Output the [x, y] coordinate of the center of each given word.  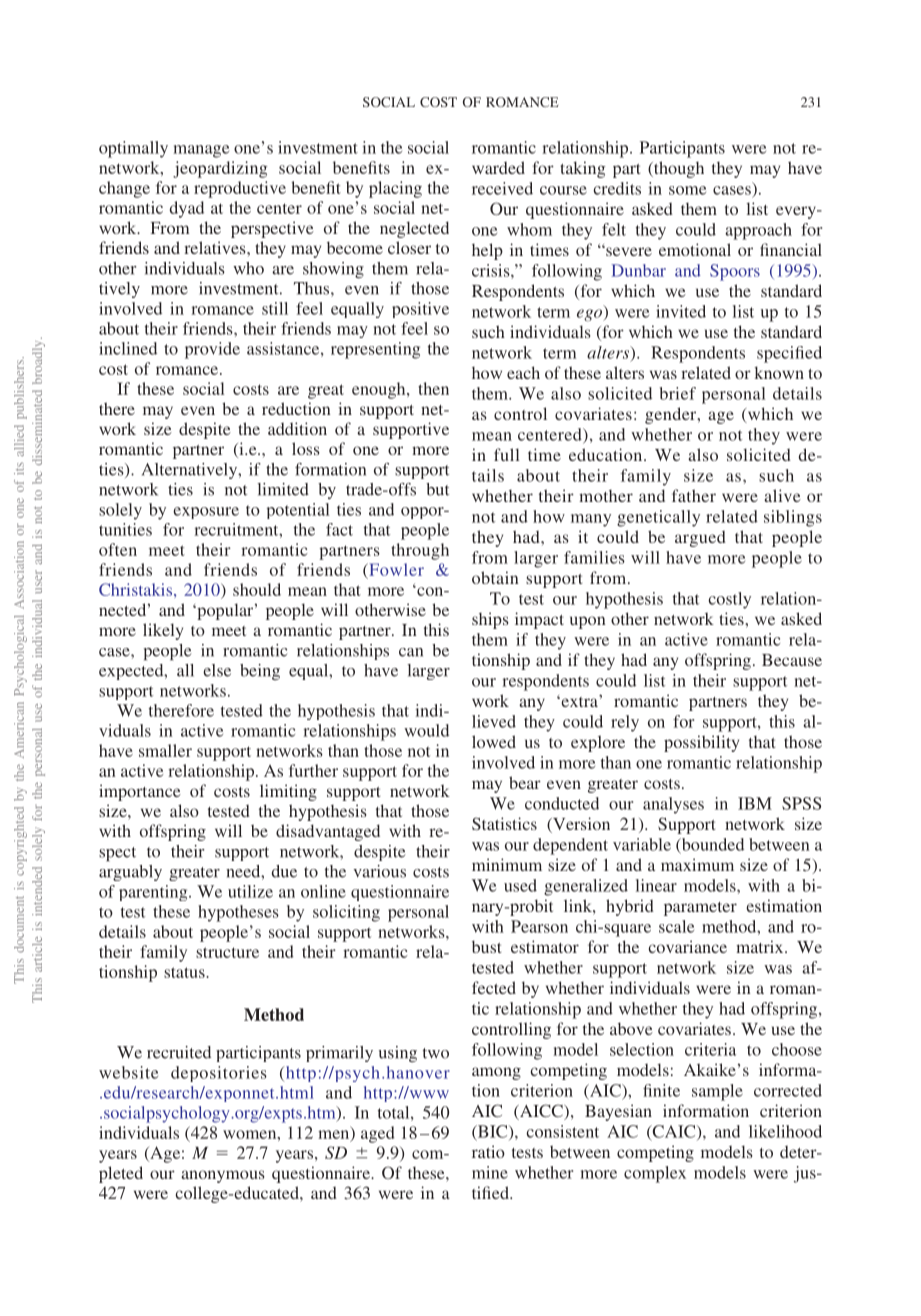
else [217, 670]
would [426, 730]
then [433, 388]
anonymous [223, 1176]
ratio [488, 1151]
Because [792, 660]
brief [678, 393]
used [520, 885]
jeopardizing [220, 169]
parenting [154, 893]
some [687, 190]
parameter [700, 909]
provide [212, 350]
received [502, 188]
